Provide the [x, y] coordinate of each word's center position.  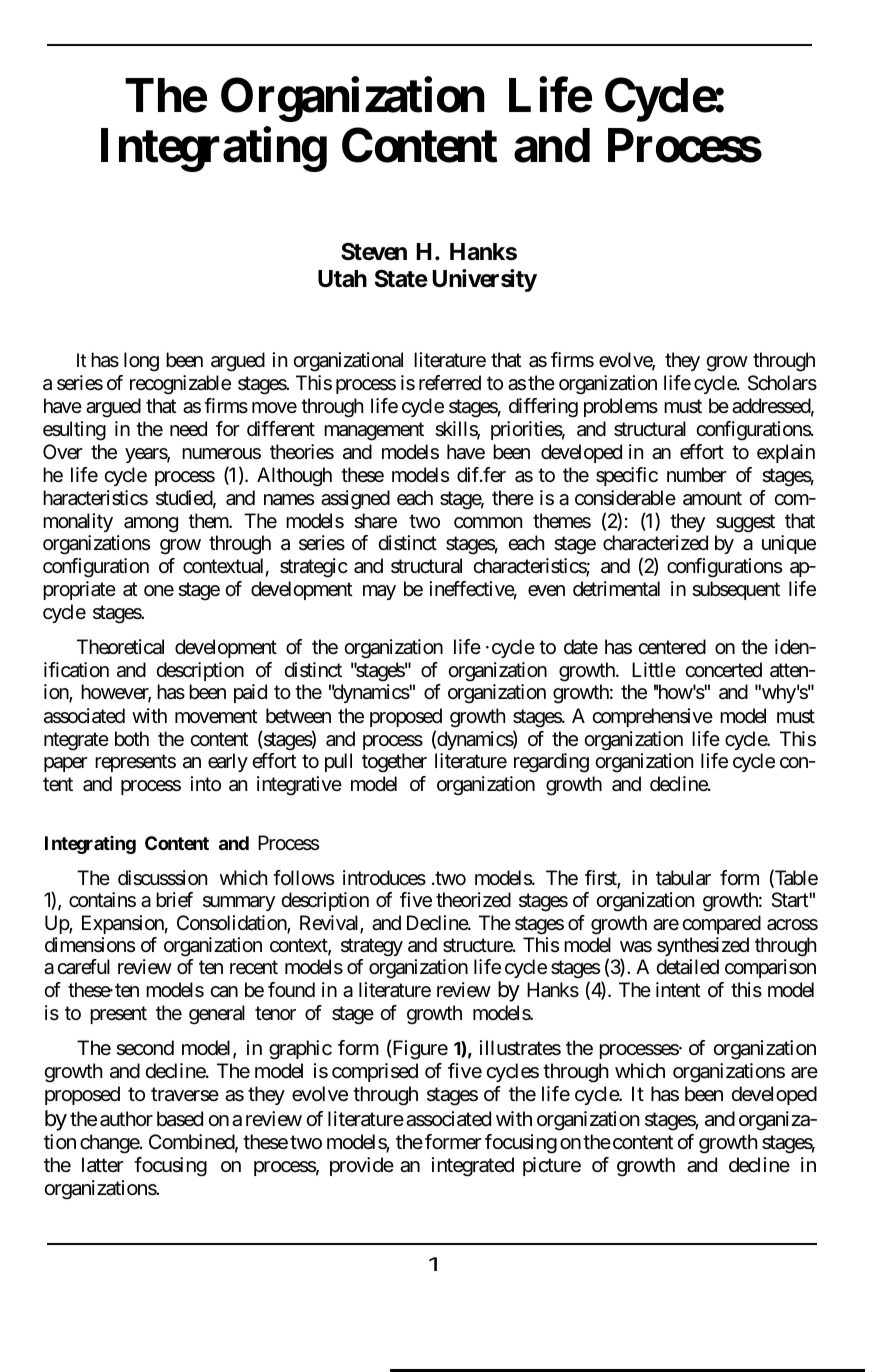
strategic [314, 568]
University [484, 280]
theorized [473, 900]
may [379, 592]
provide [362, 1166]
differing [543, 408]
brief [174, 900]
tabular [683, 878]
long [141, 362]
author [126, 1119]
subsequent [736, 590]
